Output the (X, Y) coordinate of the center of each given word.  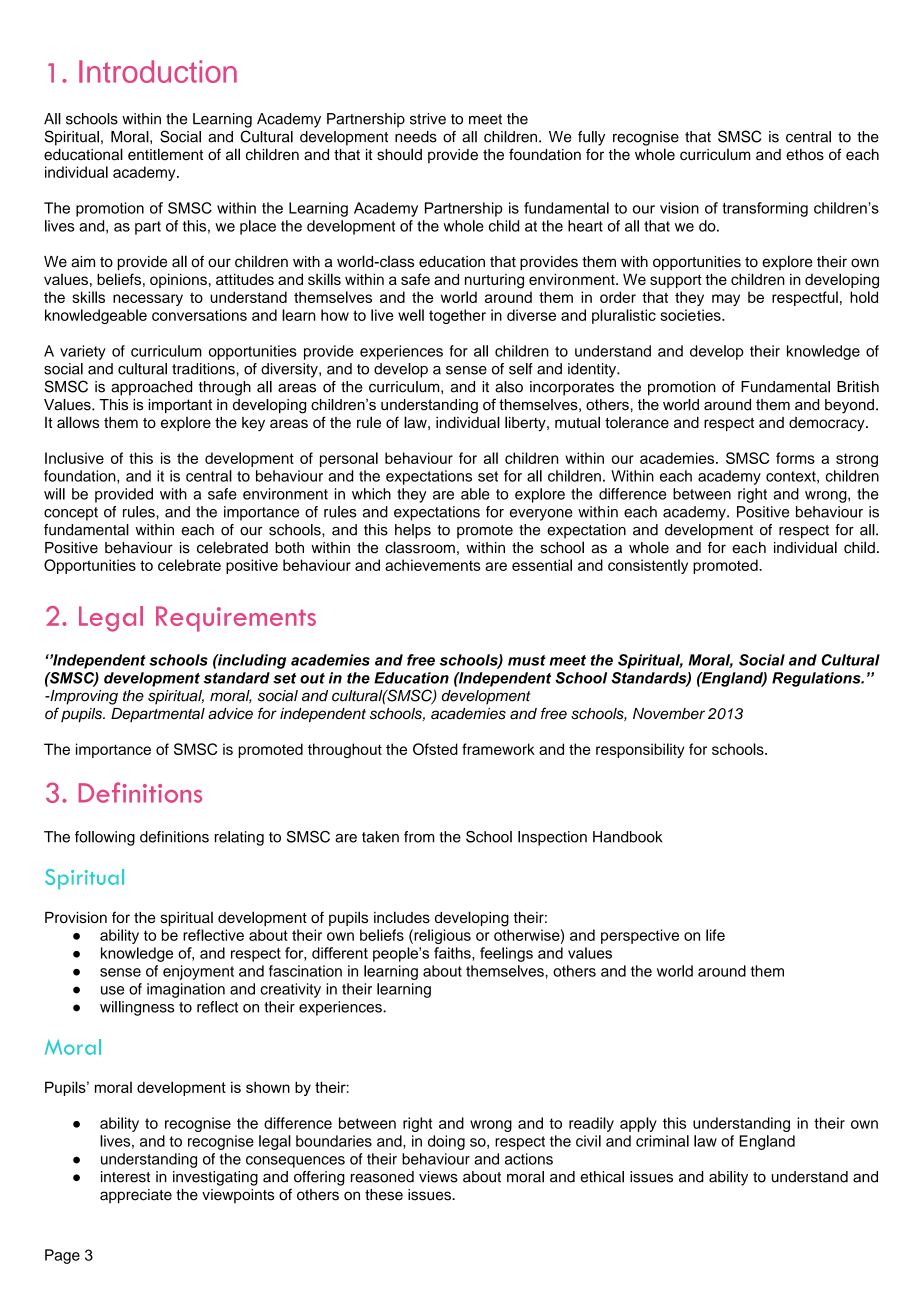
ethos (805, 155)
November (669, 713)
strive (428, 119)
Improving (83, 697)
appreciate (136, 1196)
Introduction (158, 71)
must (527, 660)
